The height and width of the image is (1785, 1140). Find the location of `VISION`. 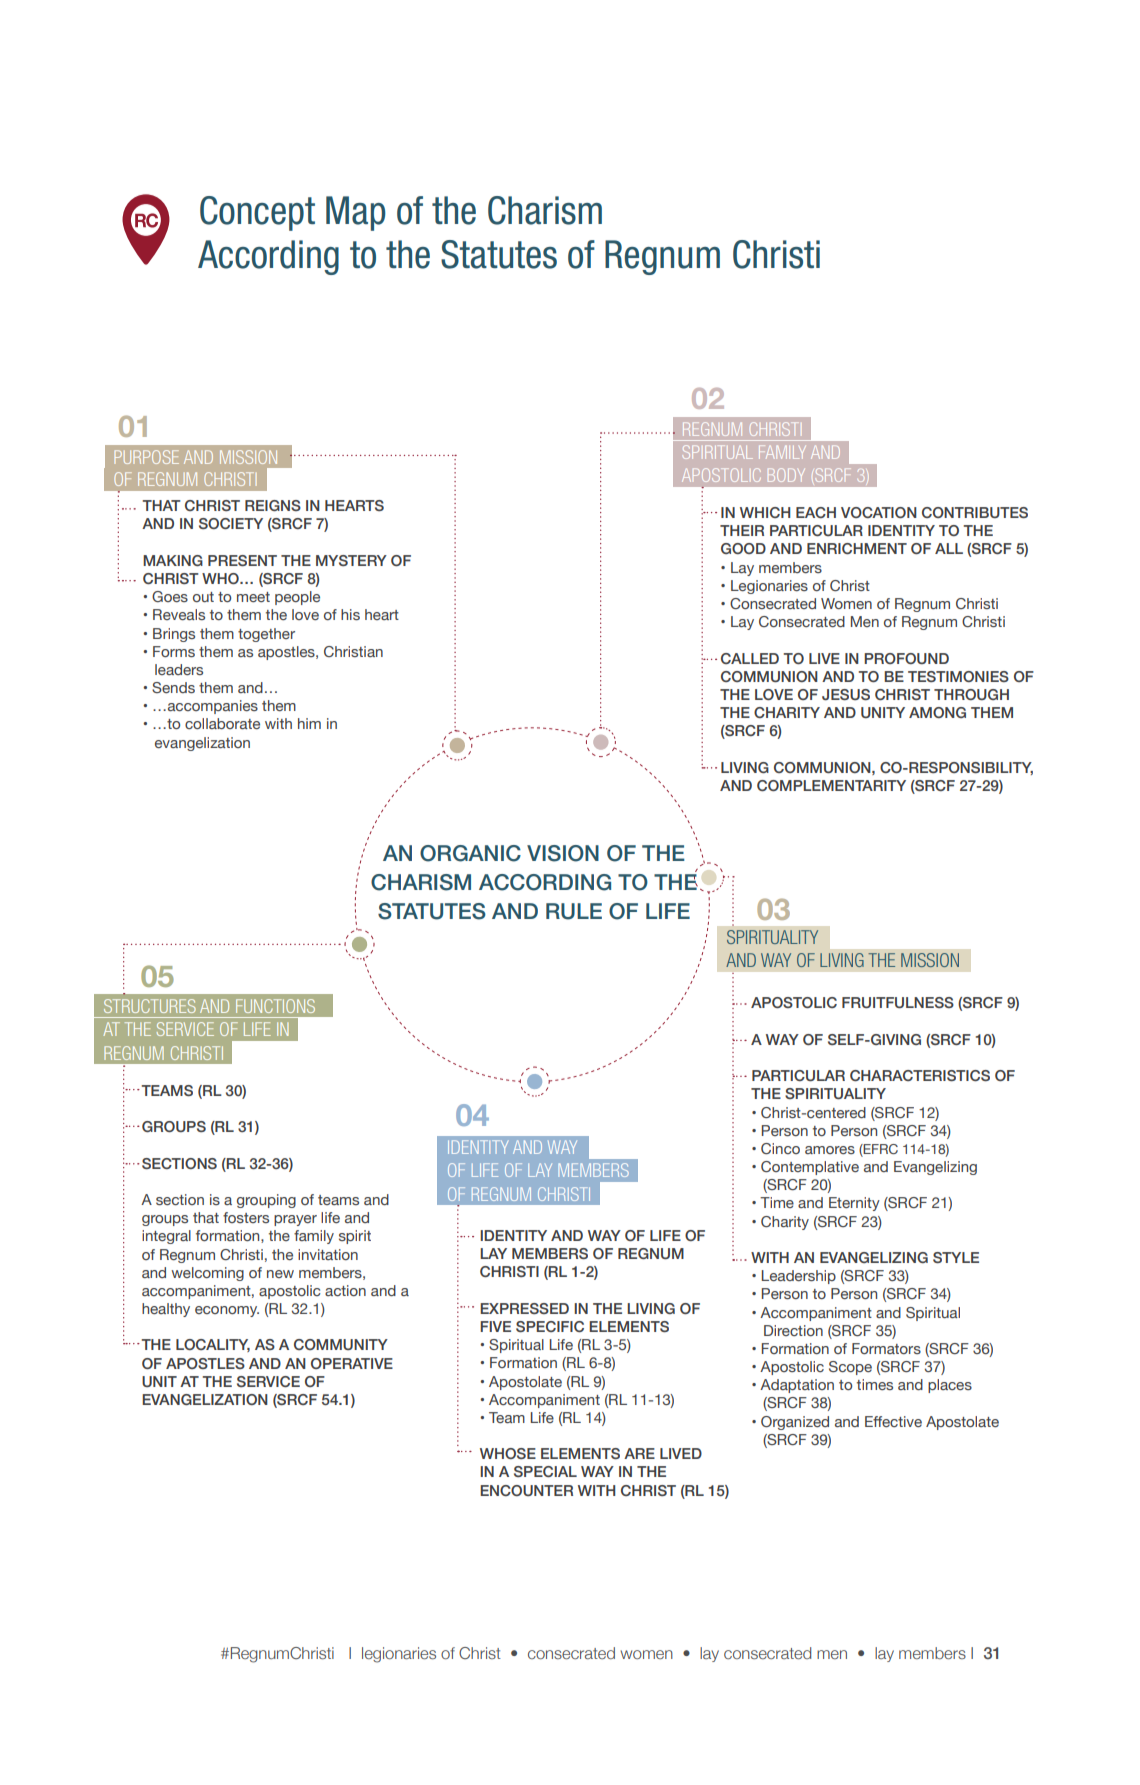

VISION is located at coordinates (563, 853).
